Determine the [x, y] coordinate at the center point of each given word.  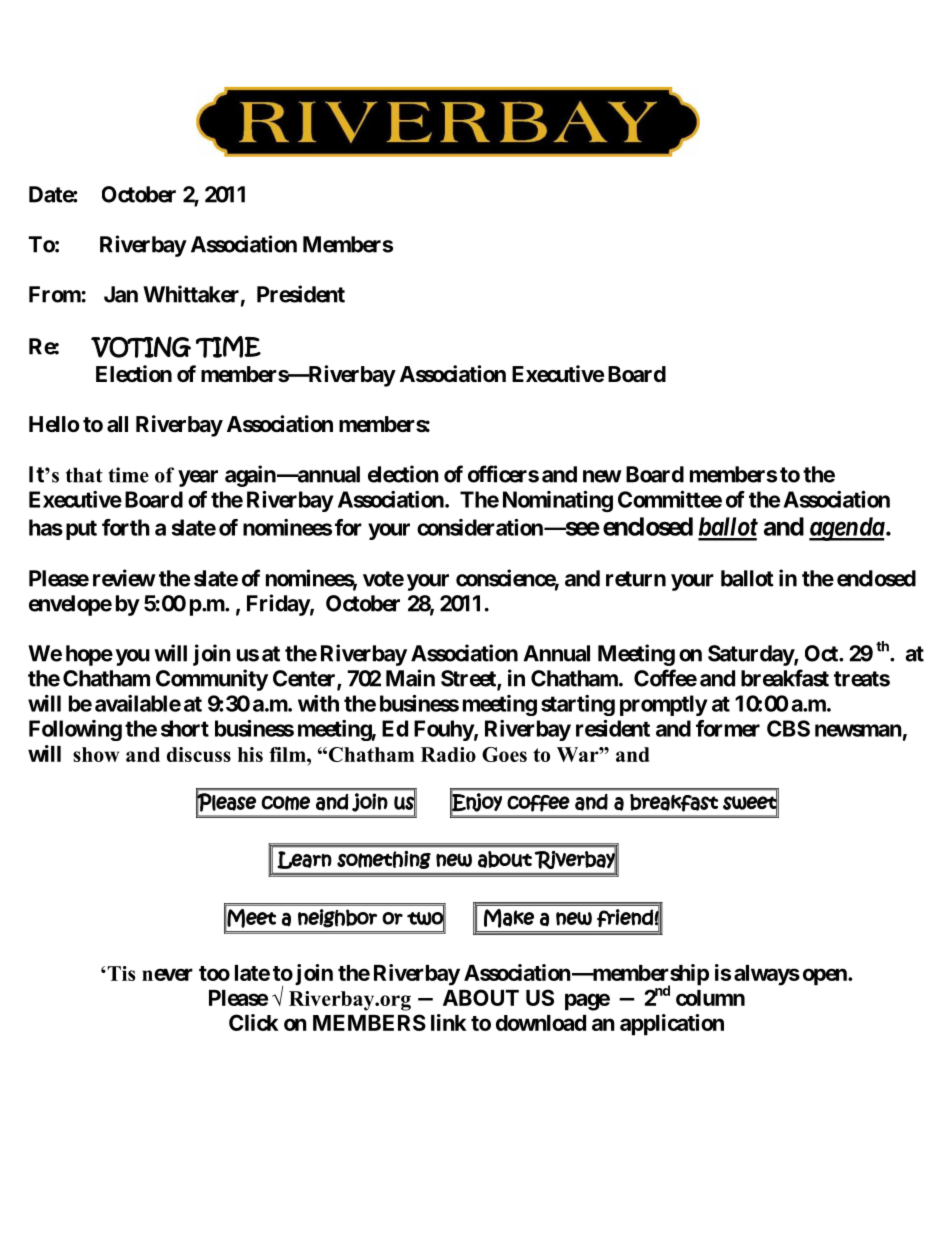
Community [212, 680]
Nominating [558, 501]
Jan [121, 294]
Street [469, 679]
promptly [664, 705]
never [167, 974]
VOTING [141, 347]
